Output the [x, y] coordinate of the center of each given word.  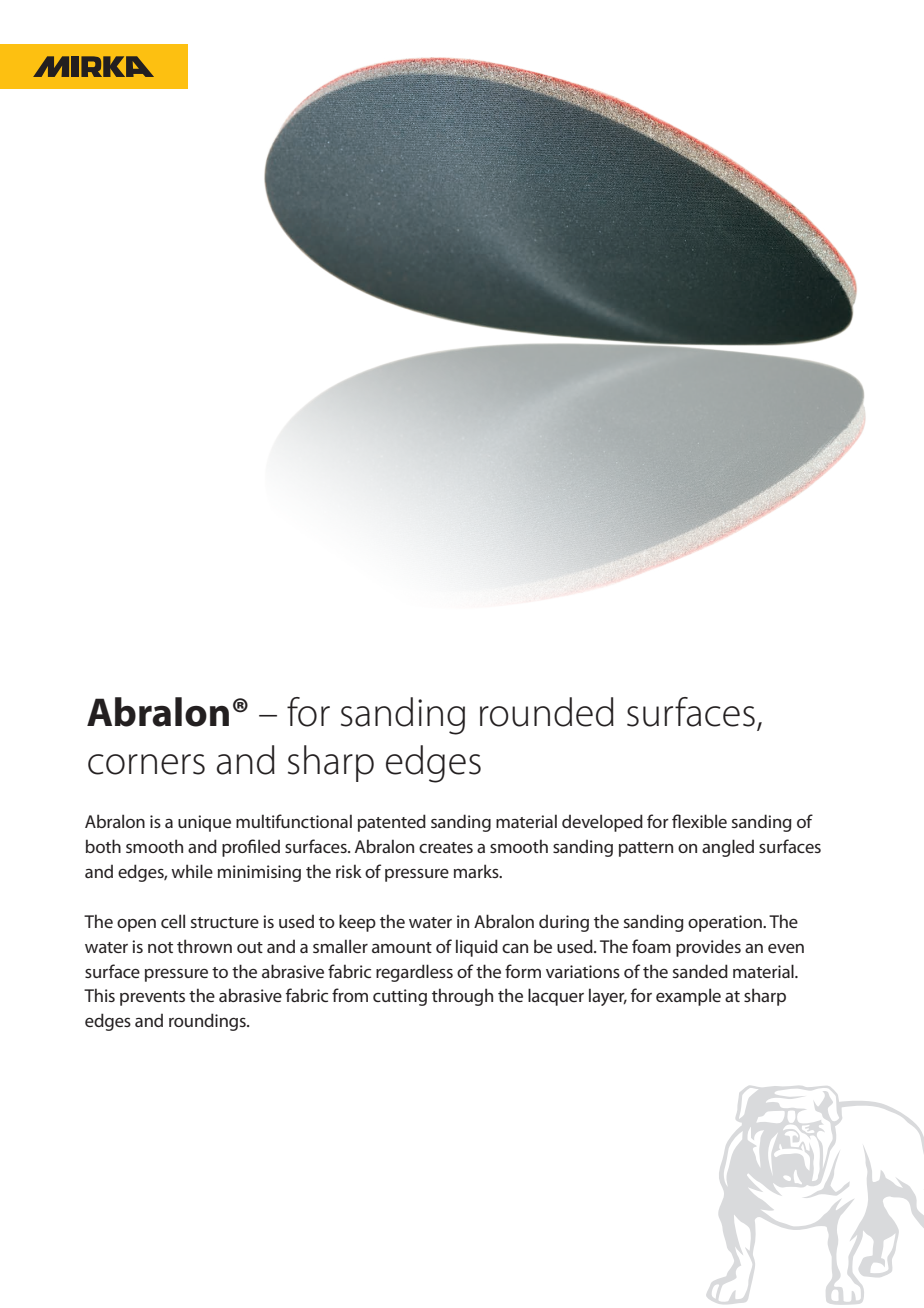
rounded [547, 712]
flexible [699, 821]
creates [446, 847]
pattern [646, 849]
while [192, 871]
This [99, 995]
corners [146, 764]
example [688, 997]
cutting [400, 997]
